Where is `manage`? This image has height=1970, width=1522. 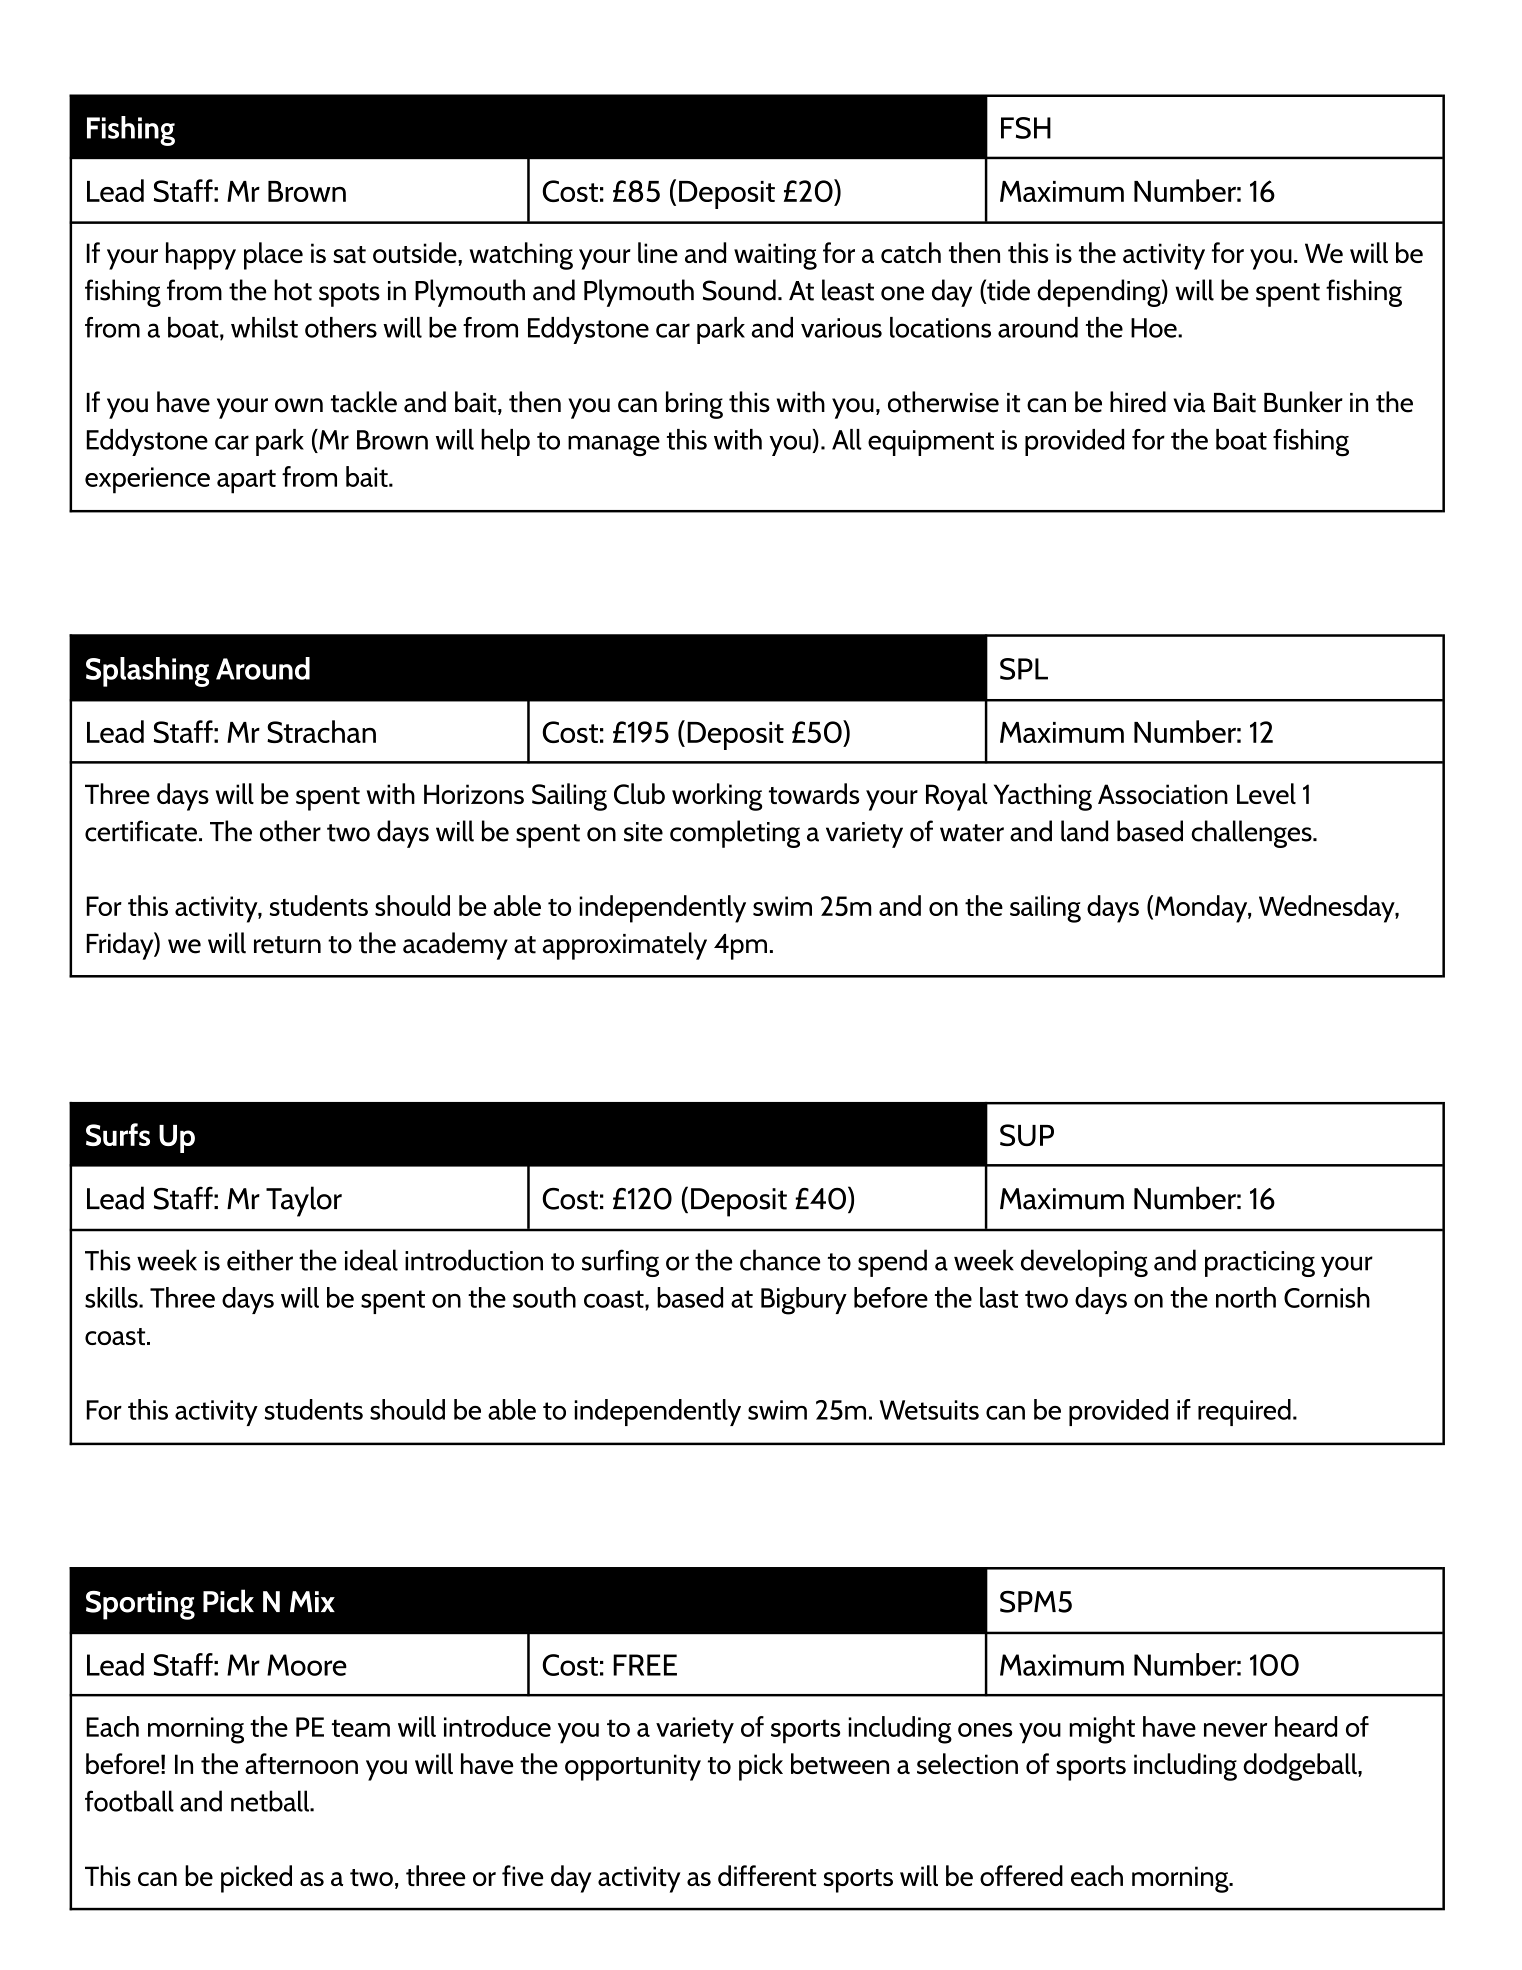
manage is located at coordinates (614, 446).
